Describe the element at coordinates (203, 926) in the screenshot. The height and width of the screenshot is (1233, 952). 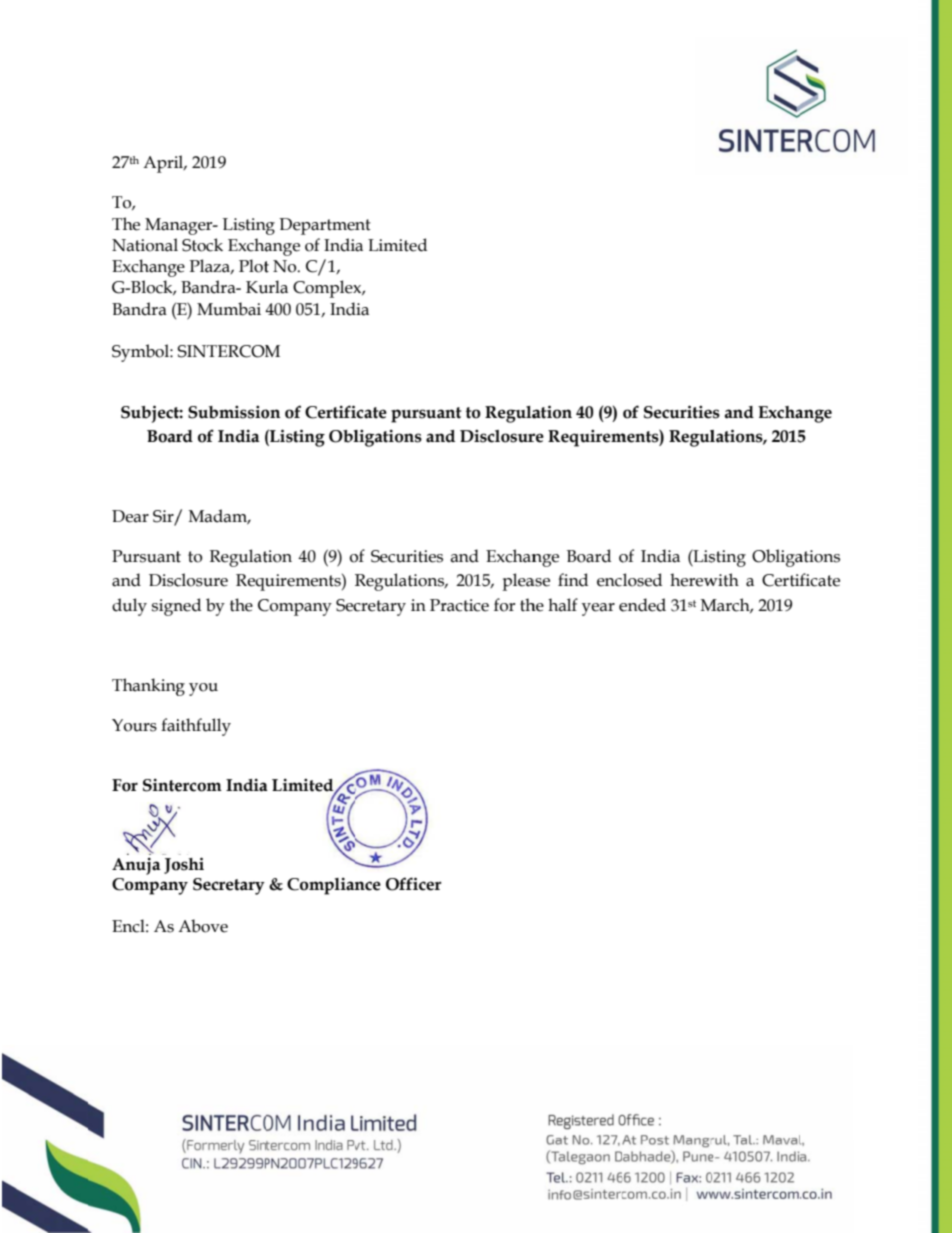
I see `Above` at that location.
